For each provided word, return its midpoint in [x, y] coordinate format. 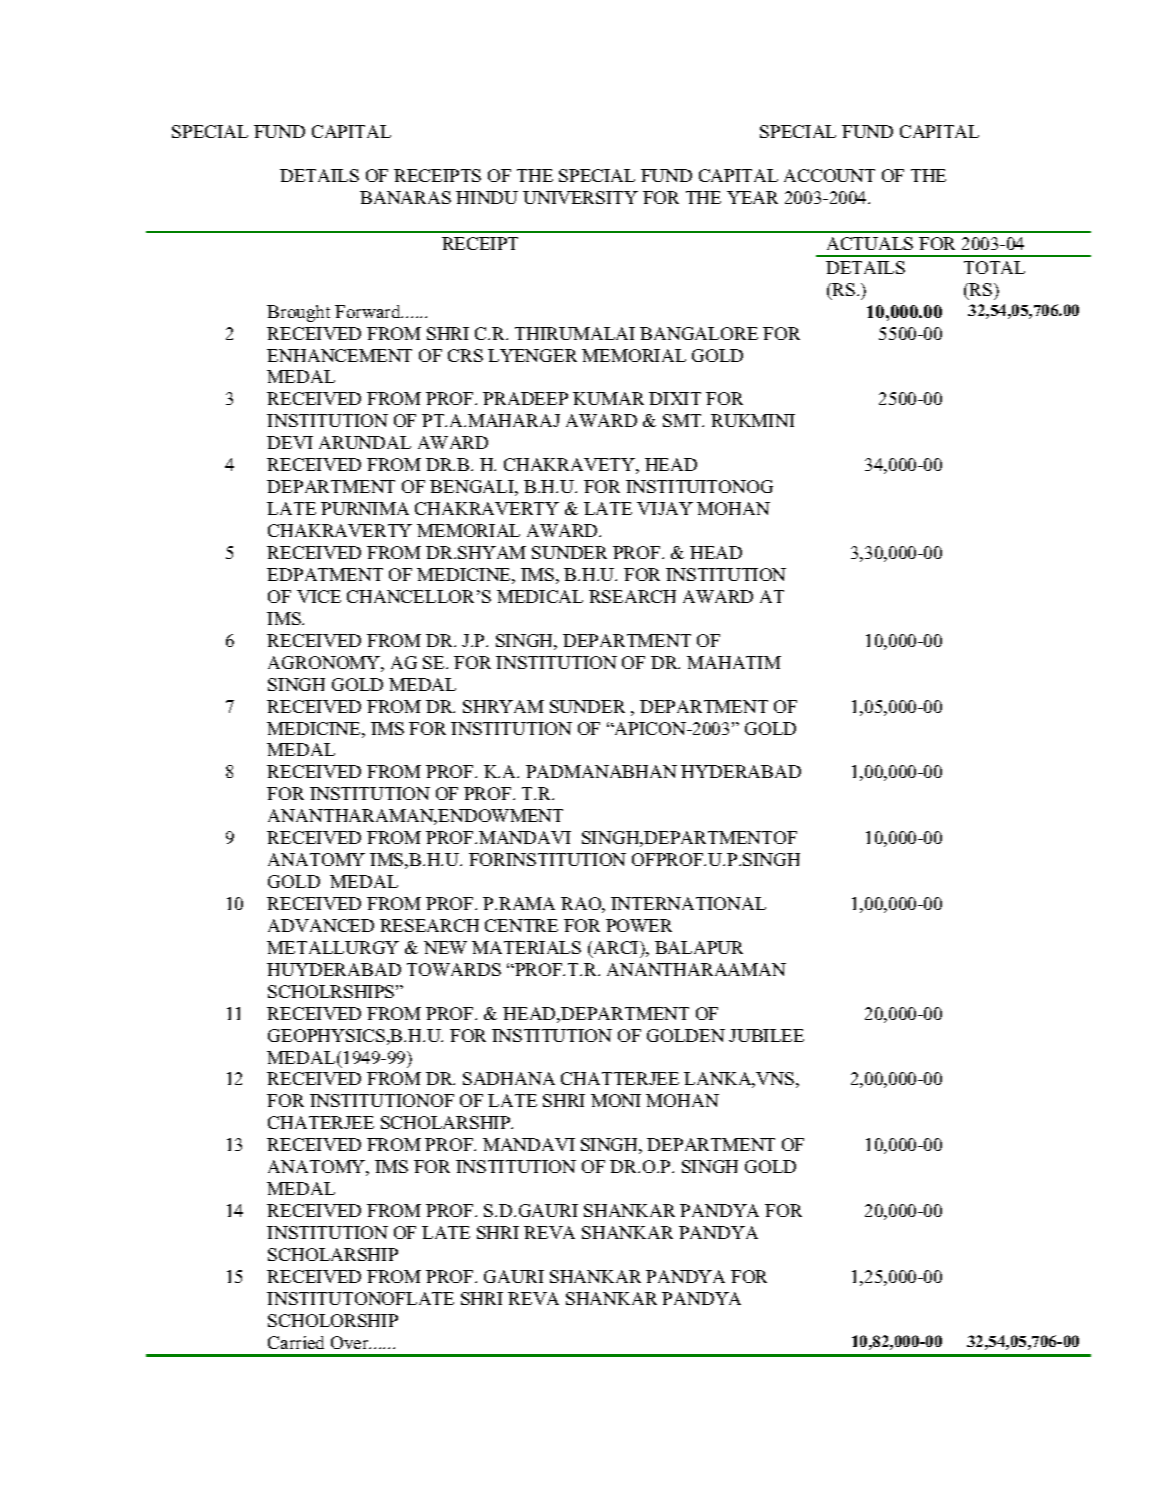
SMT [683, 420]
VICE [319, 596]
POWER [639, 925]
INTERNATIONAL [688, 903]
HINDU [487, 197]
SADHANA [509, 1078]
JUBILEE [766, 1035]
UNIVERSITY [580, 197]
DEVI [290, 442]
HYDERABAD [741, 771]
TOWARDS [454, 969]
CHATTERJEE [620, 1078]
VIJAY [665, 508]
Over [351, 1342]
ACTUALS [870, 243]
